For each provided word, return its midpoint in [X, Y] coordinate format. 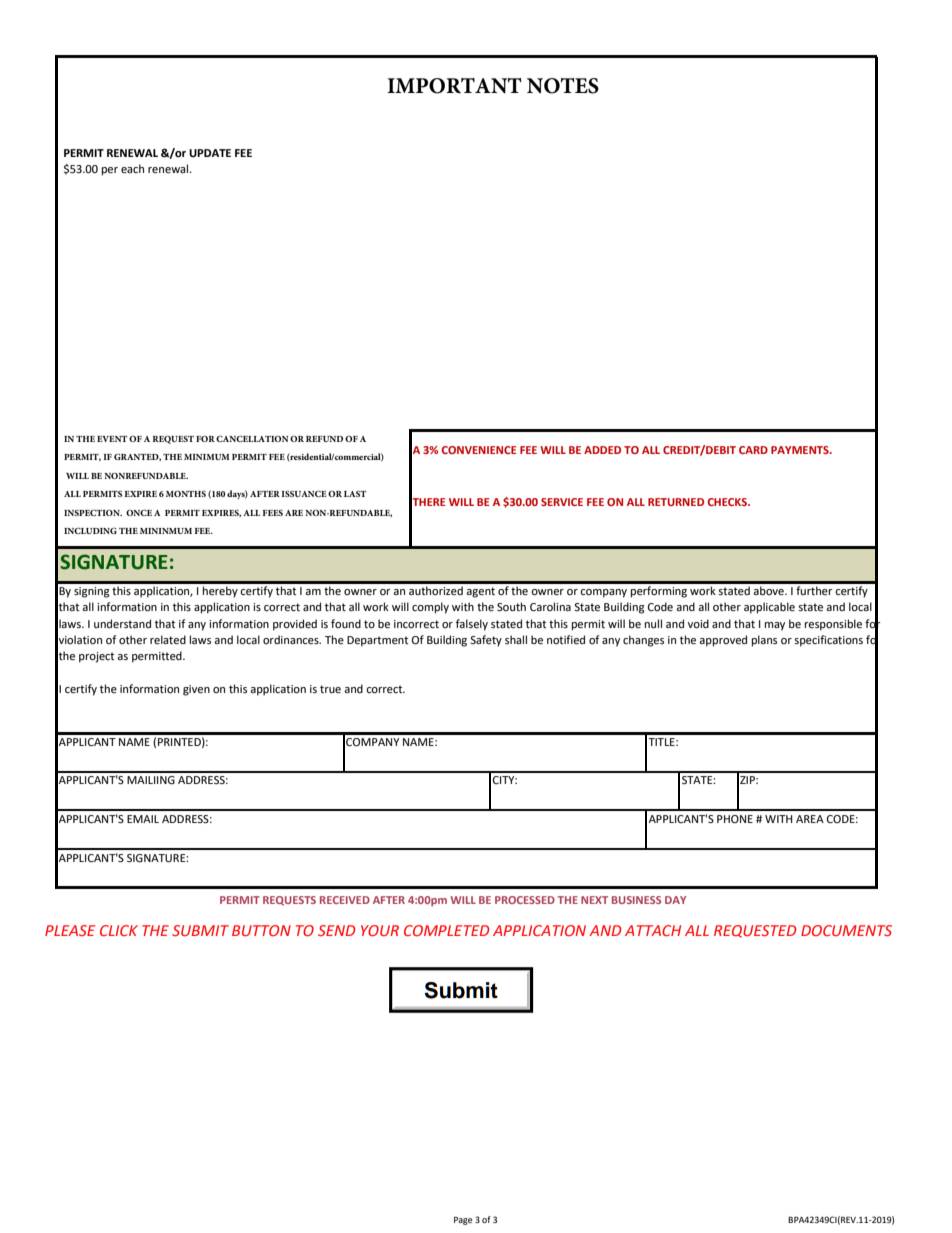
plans [764, 641]
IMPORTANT [454, 86]
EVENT [112, 439]
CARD [753, 450]
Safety [486, 641]
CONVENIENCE [479, 450]
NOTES [563, 86]
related [168, 640]
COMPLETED [446, 930]
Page [463, 1220]
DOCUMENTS [846, 930]
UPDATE [210, 153]
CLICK [119, 930]
